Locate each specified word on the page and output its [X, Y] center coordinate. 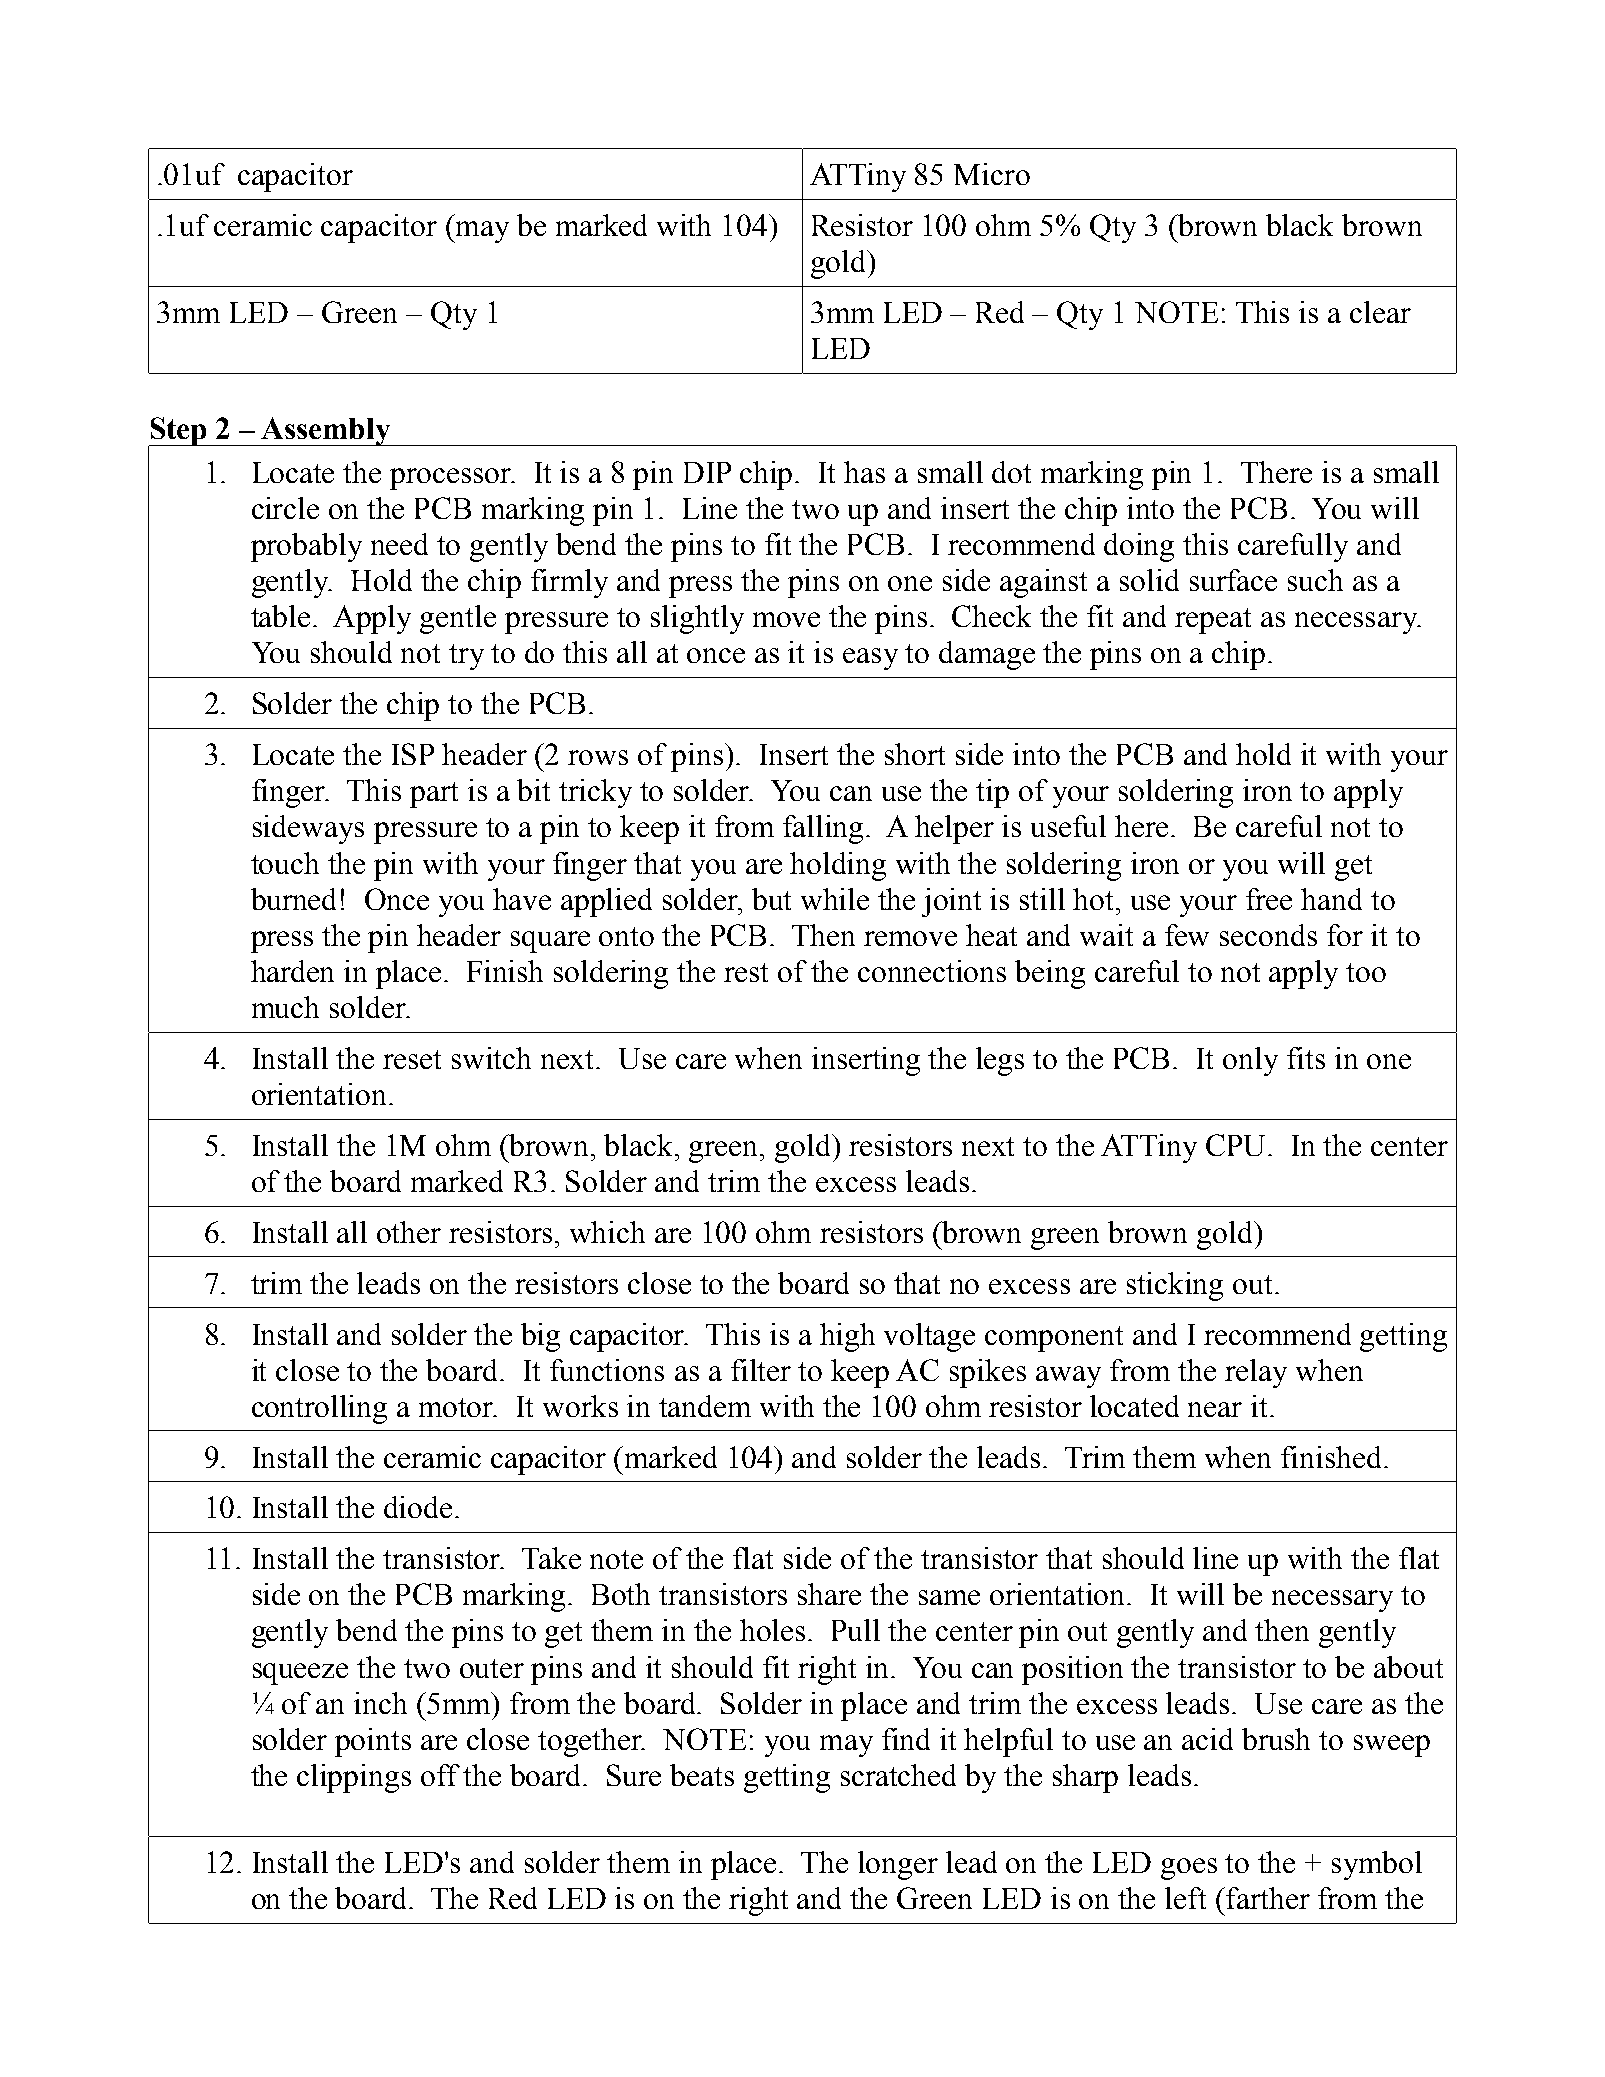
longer [898, 1865]
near [1215, 1409]
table [280, 616]
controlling [319, 1409]
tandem [705, 1406]
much [285, 1007]
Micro [992, 174]
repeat [1213, 621]
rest [746, 972]
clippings [354, 1778]
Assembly [326, 431]
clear [1380, 312]
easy [870, 659]
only [1250, 1061]
